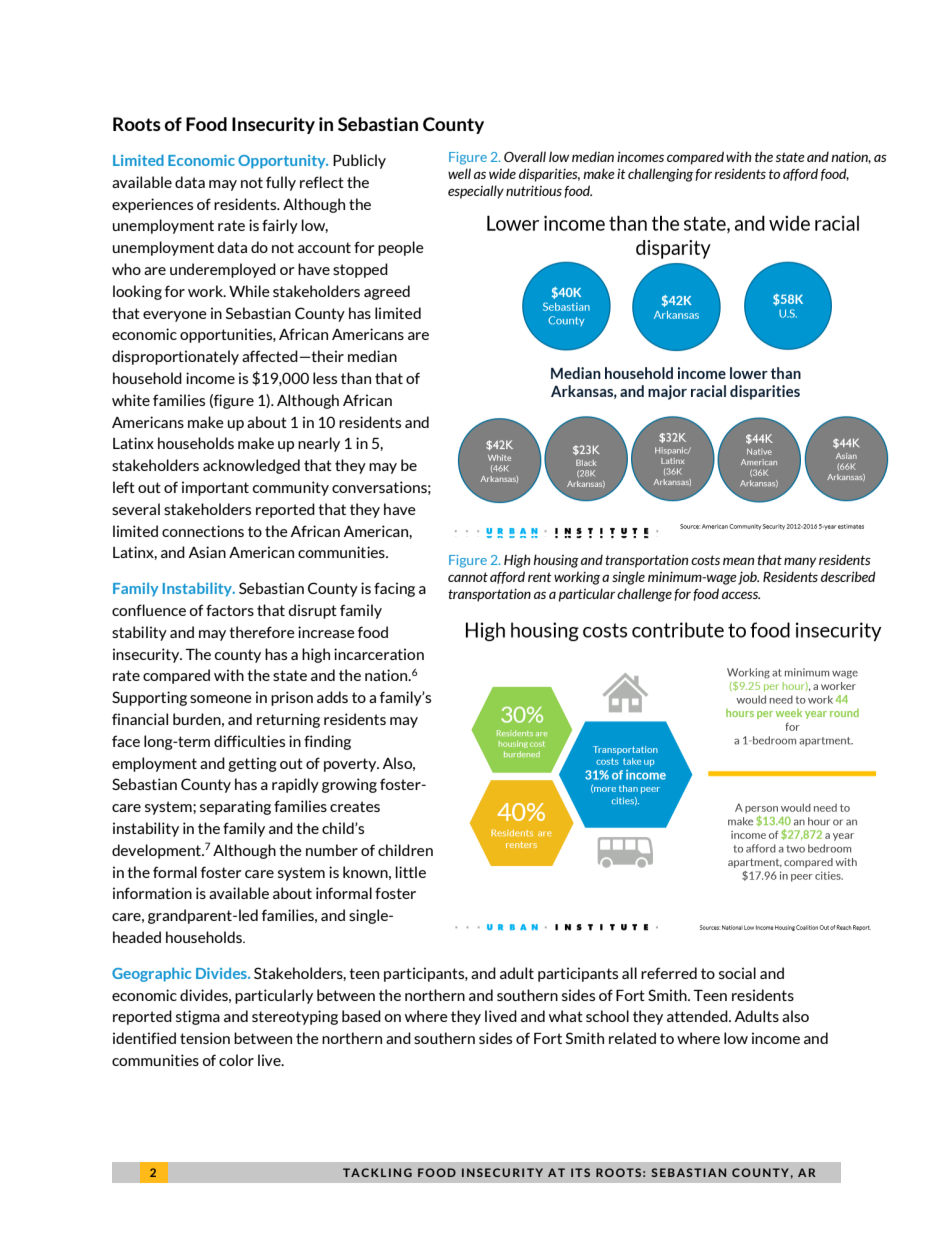 The image size is (952, 1233). What do you see at coordinates (230, 610) in the page?
I see `factors` at bounding box center [230, 610].
